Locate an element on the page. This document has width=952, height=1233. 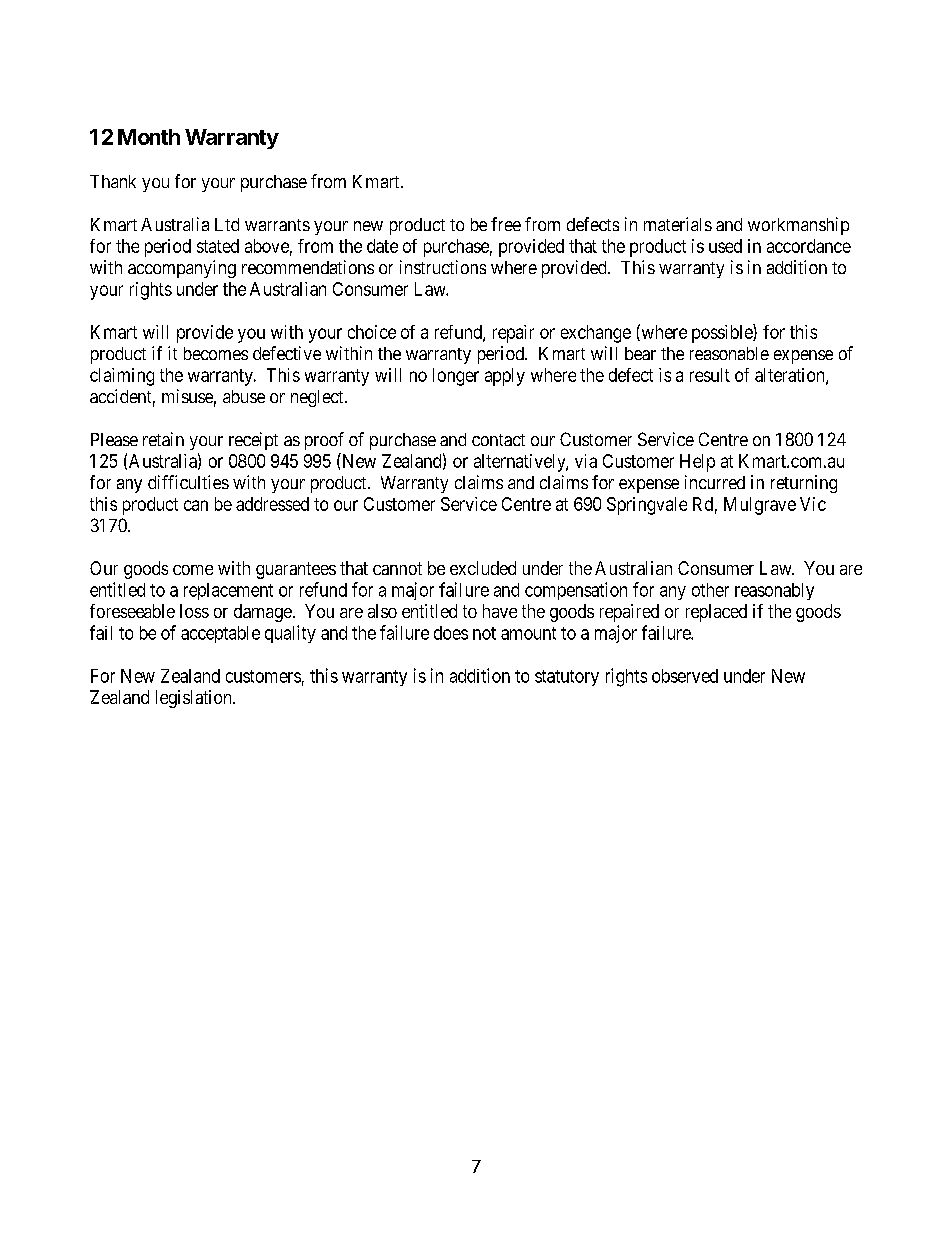
contact is located at coordinates (498, 440).
